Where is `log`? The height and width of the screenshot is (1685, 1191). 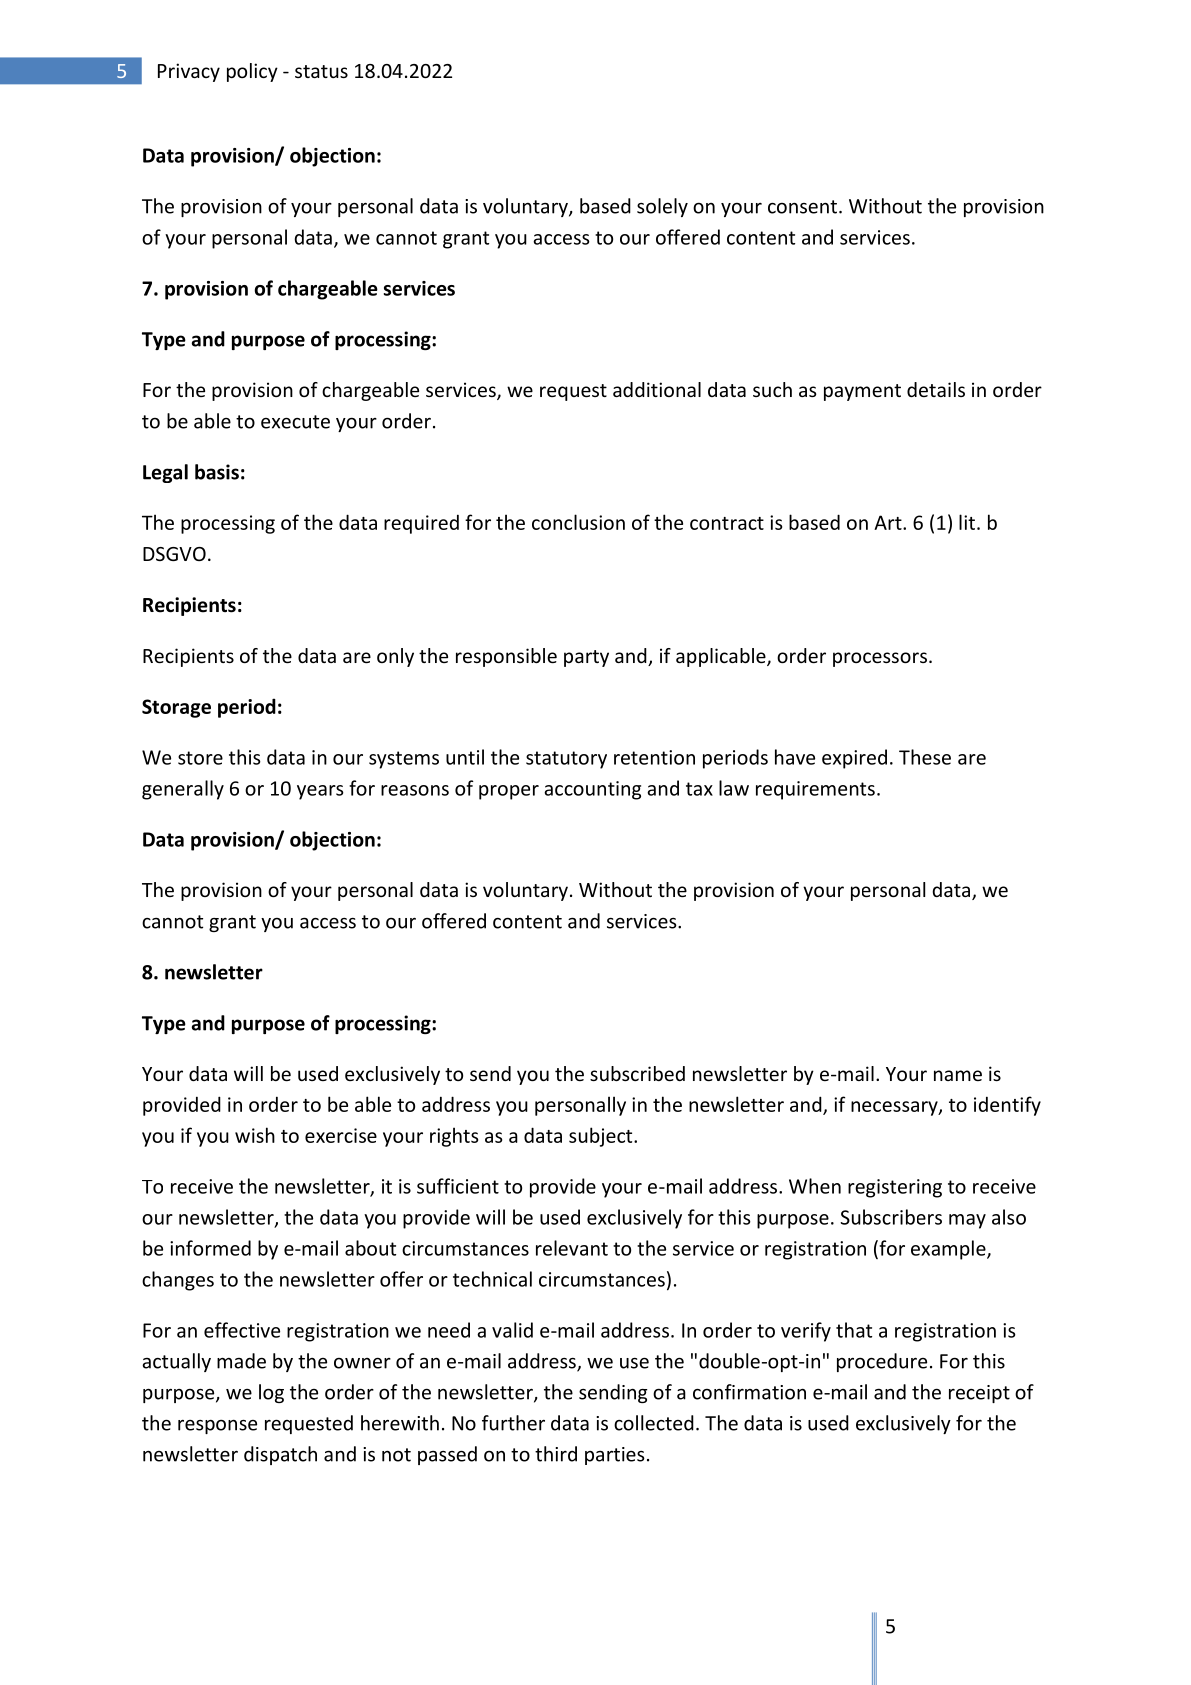
log is located at coordinates (271, 1393).
